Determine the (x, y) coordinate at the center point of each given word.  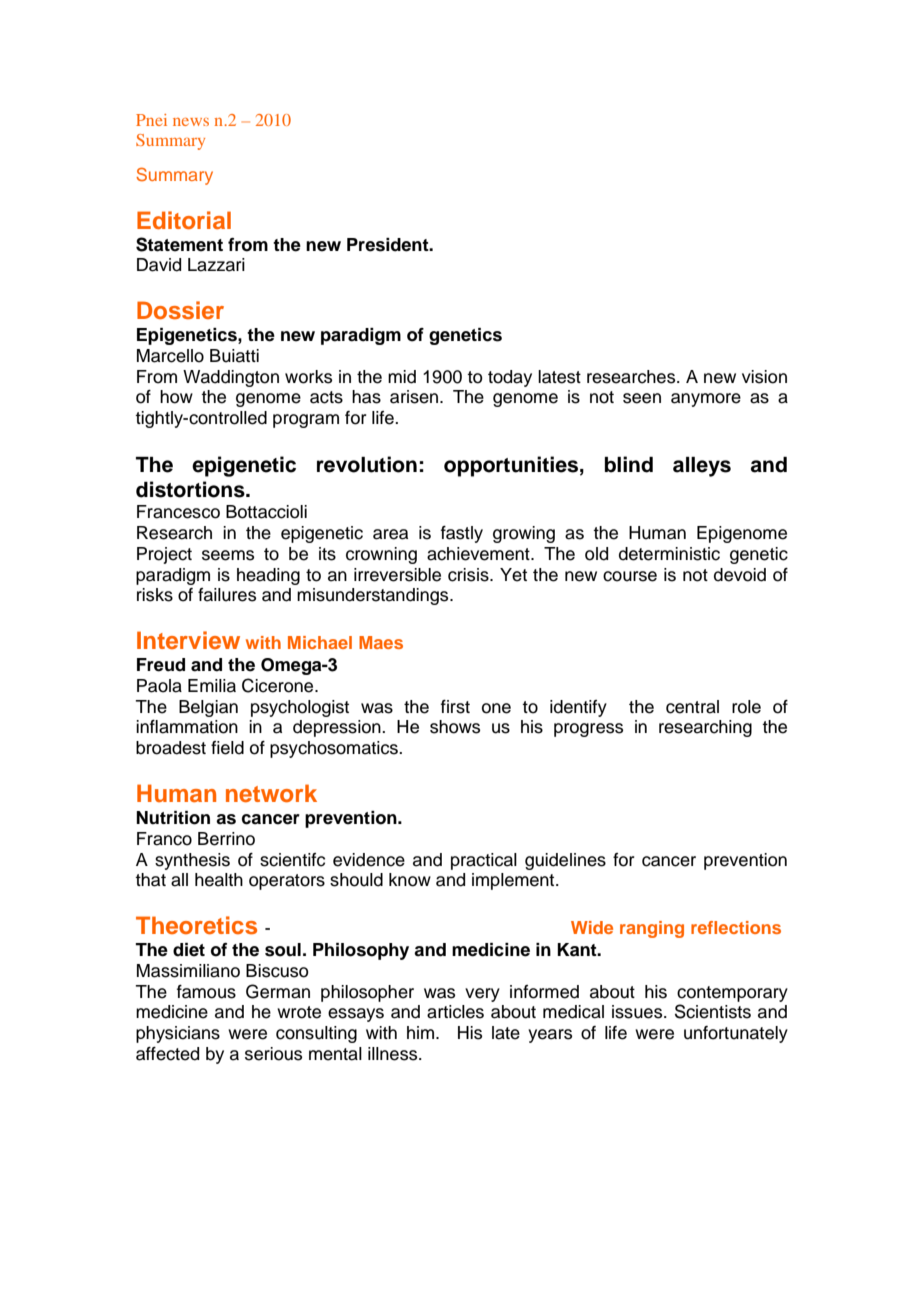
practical (484, 861)
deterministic (669, 554)
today (510, 378)
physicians (178, 1034)
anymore (706, 400)
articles (455, 1012)
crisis (469, 575)
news (191, 122)
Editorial (184, 220)
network (271, 793)
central (692, 707)
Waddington (231, 378)
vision (764, 377)
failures (227, 595)
